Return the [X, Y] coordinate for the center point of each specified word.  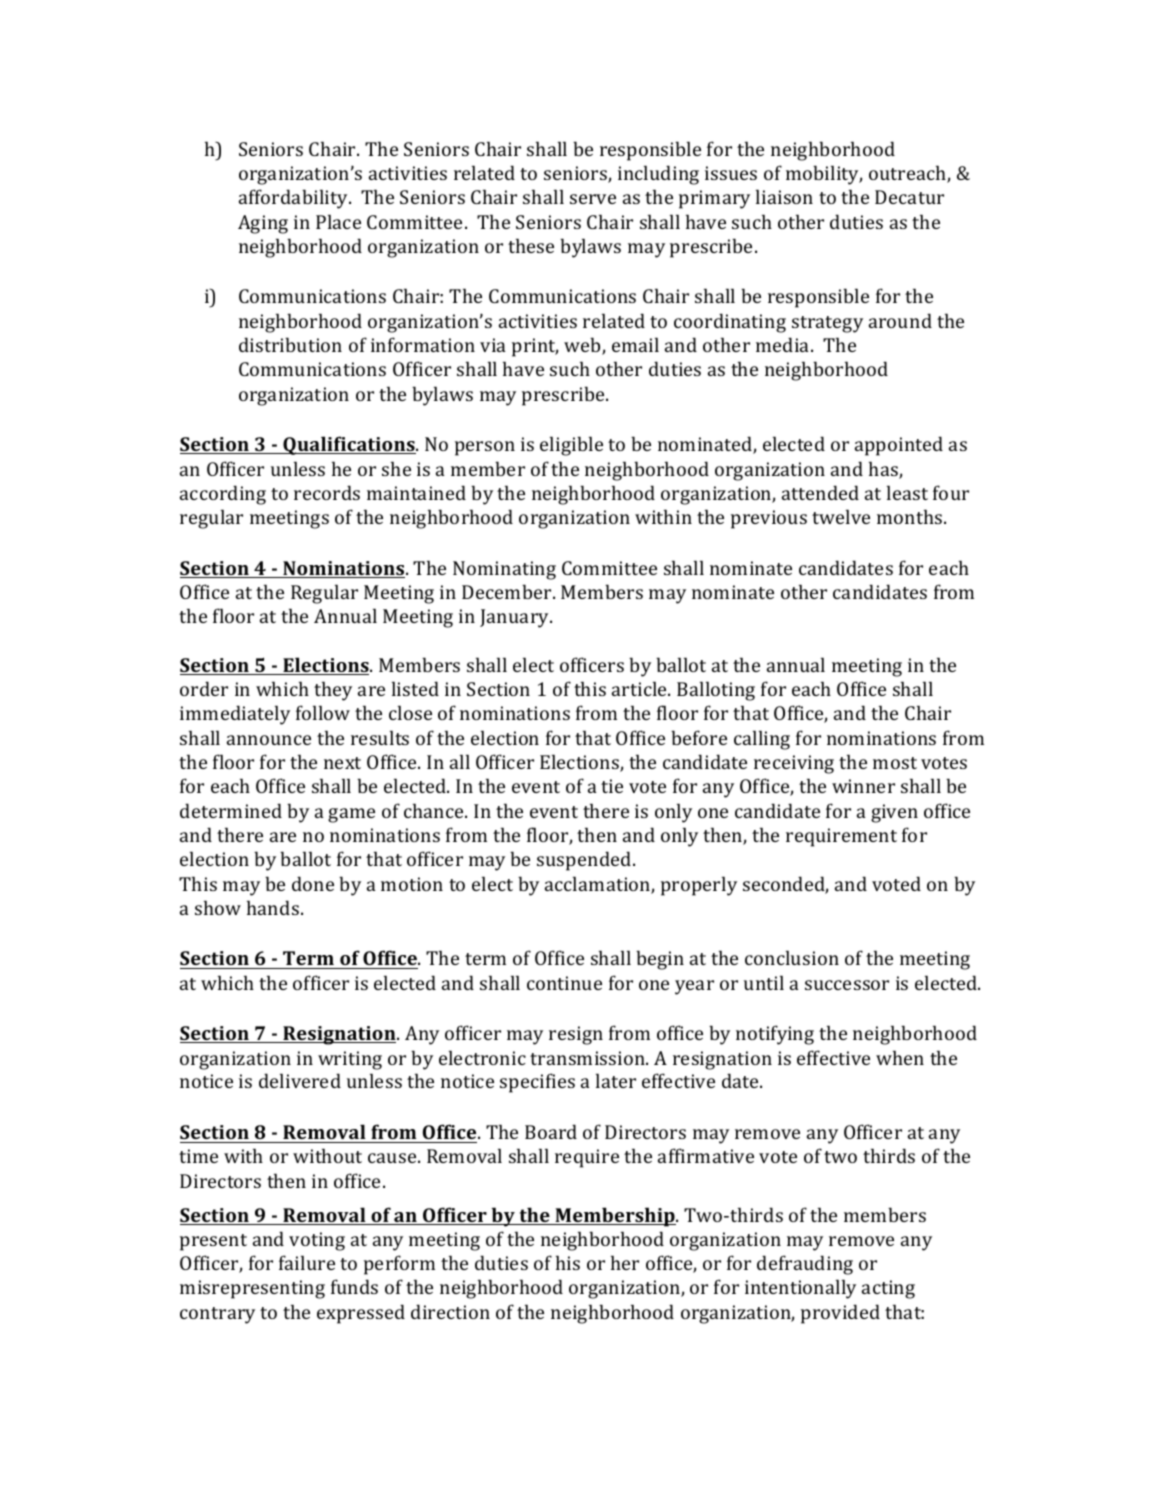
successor [847, 985]
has [884, 470]
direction [450, 1311]
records [327, 492]
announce [269, 740]
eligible [571, 446]
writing [350, 1060]
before [699, 737]
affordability [294, 199]
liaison [784, 196]
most [895, 763]
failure [307, 1262]
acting [888, 1289]
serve [593, 199]
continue [564, 983]
